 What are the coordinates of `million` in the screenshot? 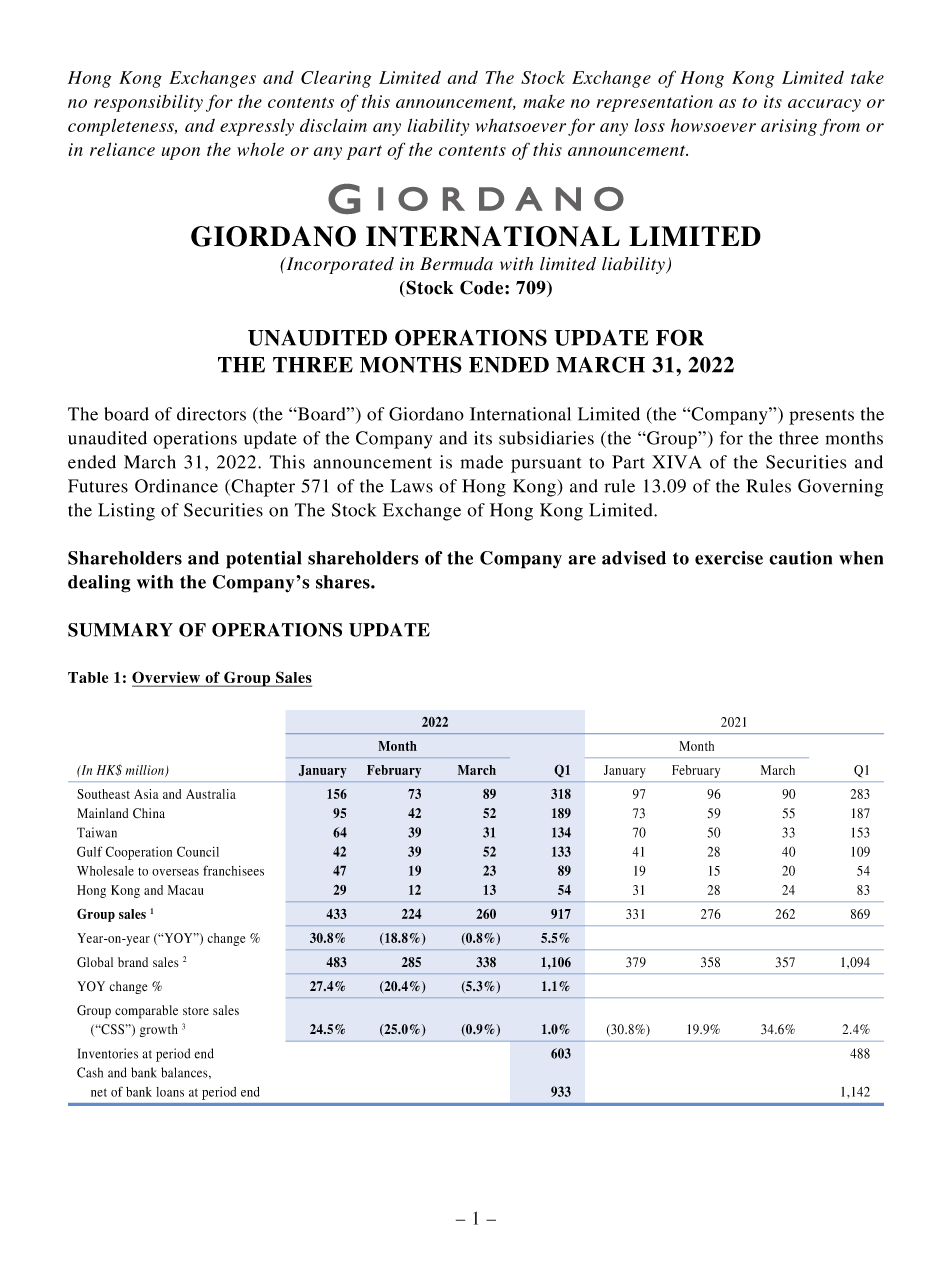 It's located at (146, 771).
